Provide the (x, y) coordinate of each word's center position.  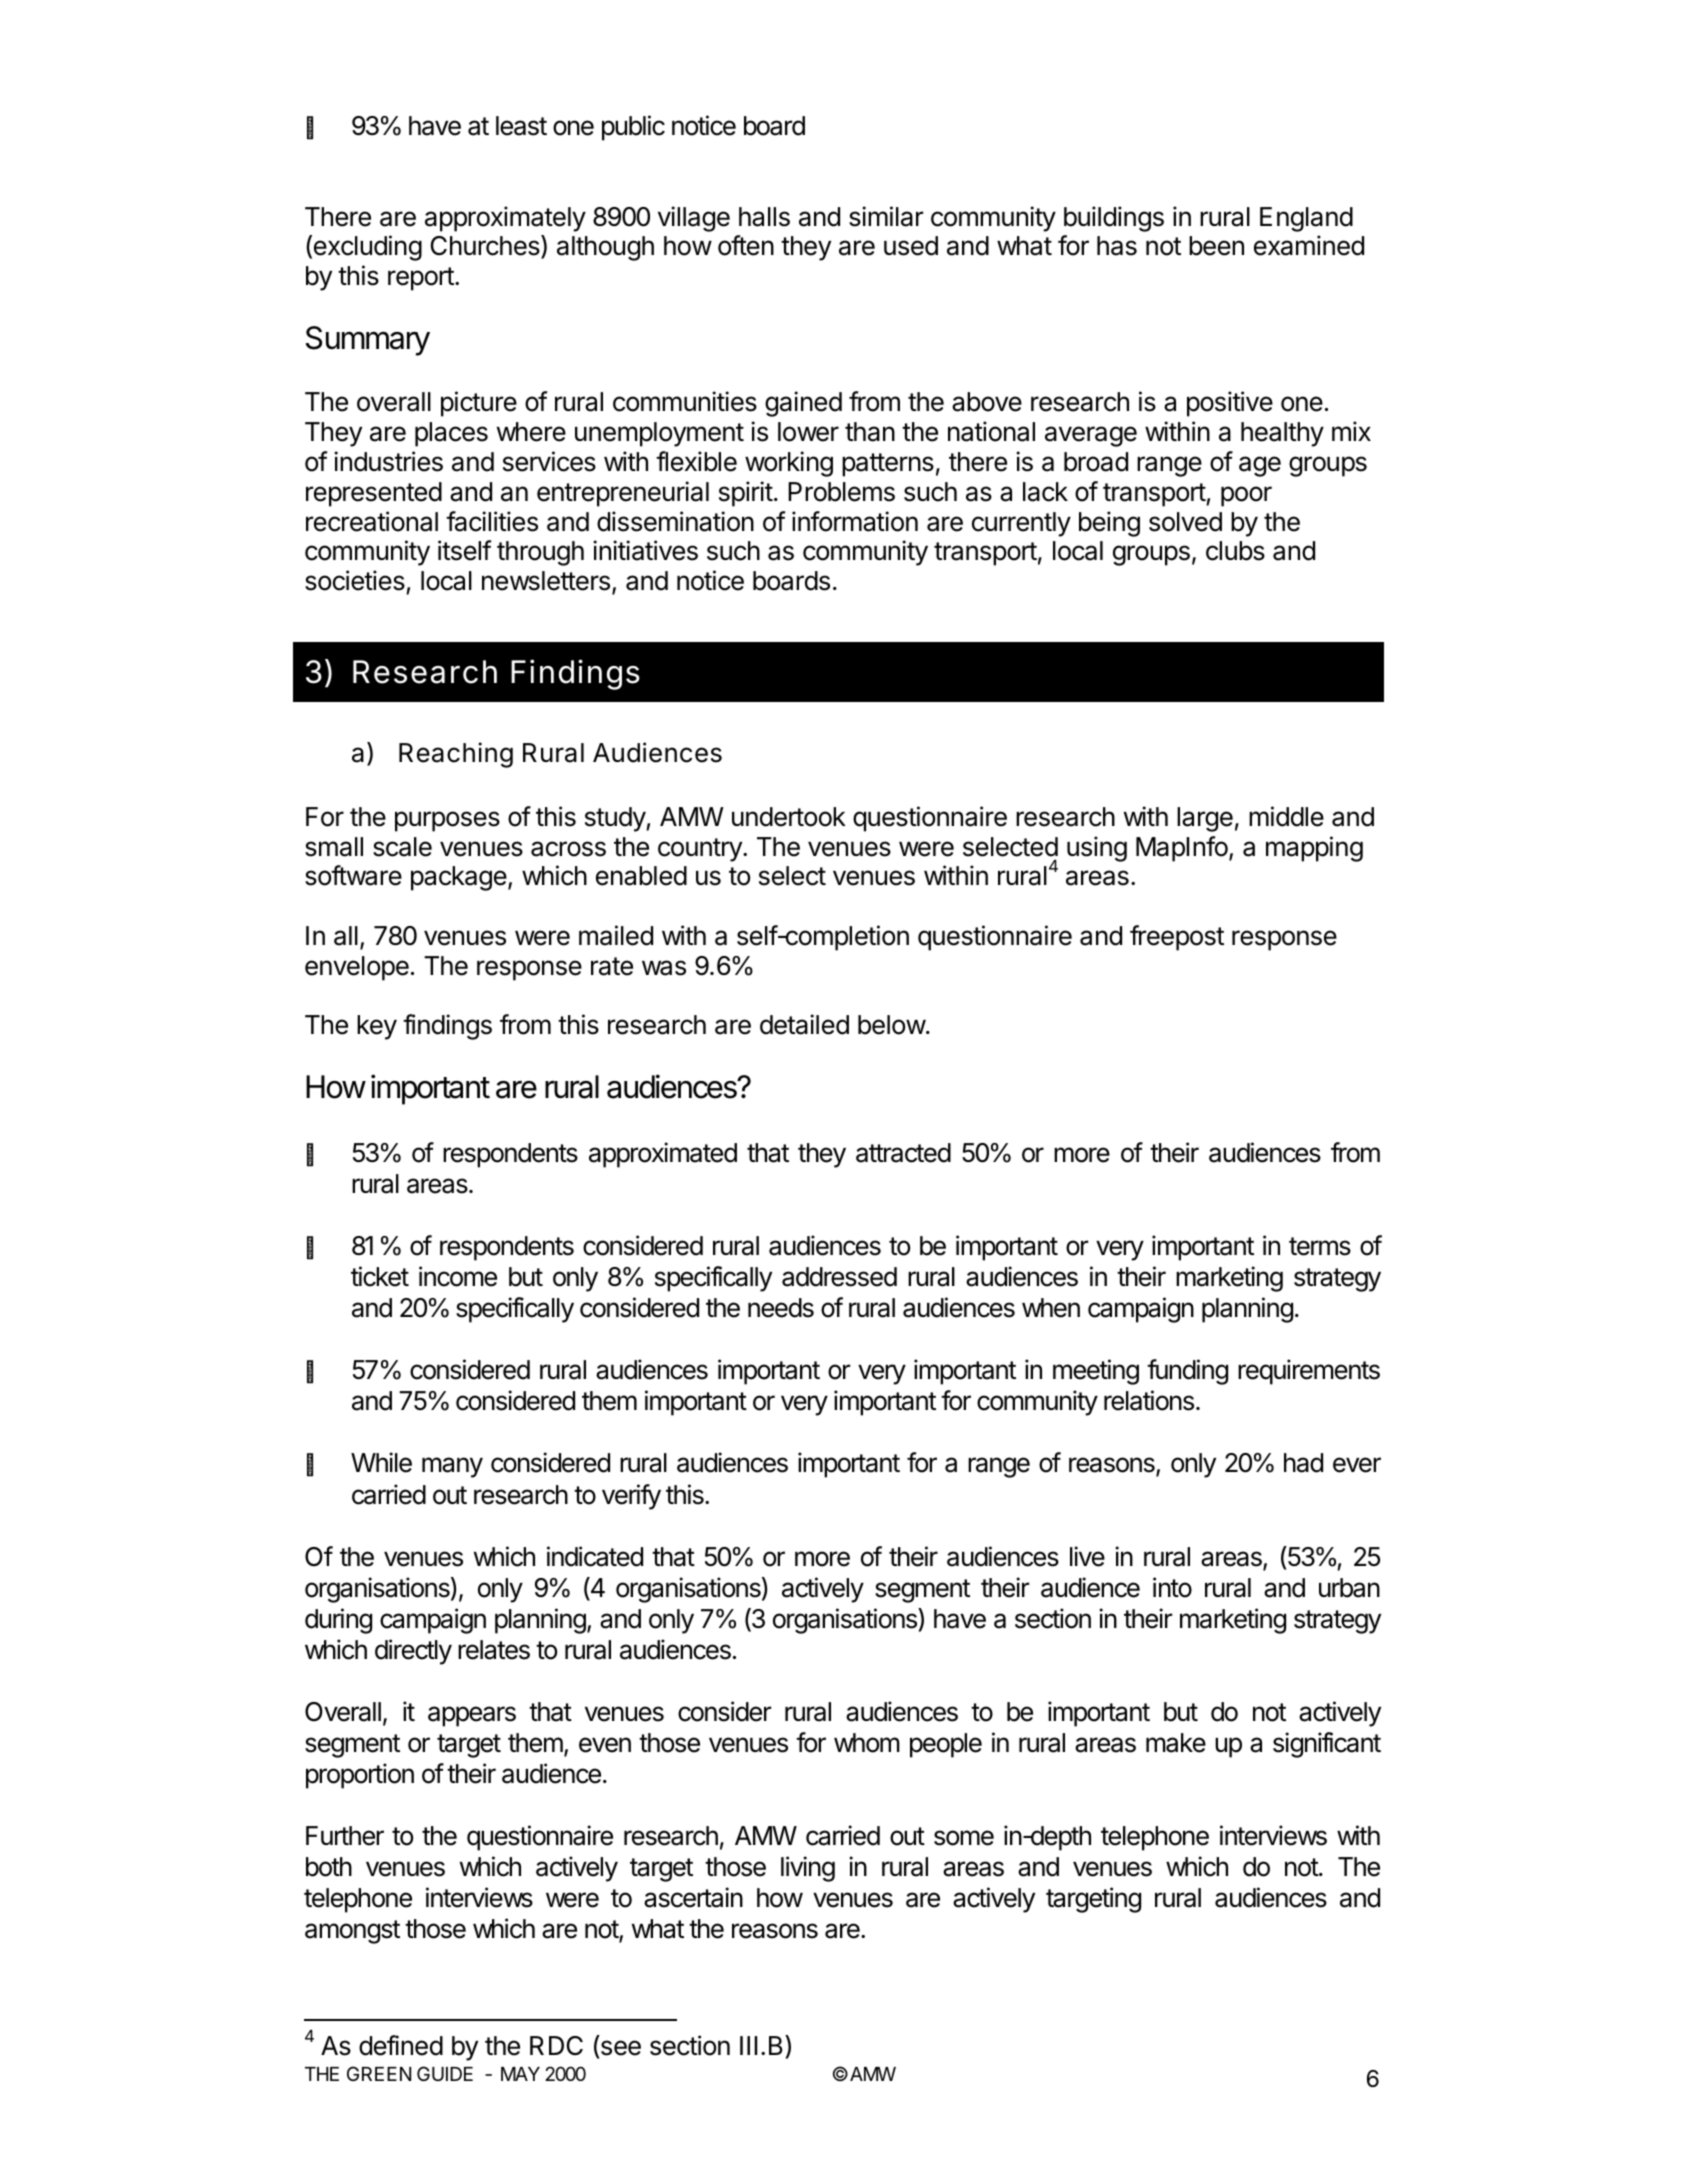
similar (886, 216)
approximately (505, 219)
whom (867, 1743)
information (855, 521)
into (1172, 1587)
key (377, 1027)
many (452, 1467)
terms (1320, 1246)
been (1216, 246)
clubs (1235, 551)
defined (401, 2045)
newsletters (546, 581)
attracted (903, 1153)
